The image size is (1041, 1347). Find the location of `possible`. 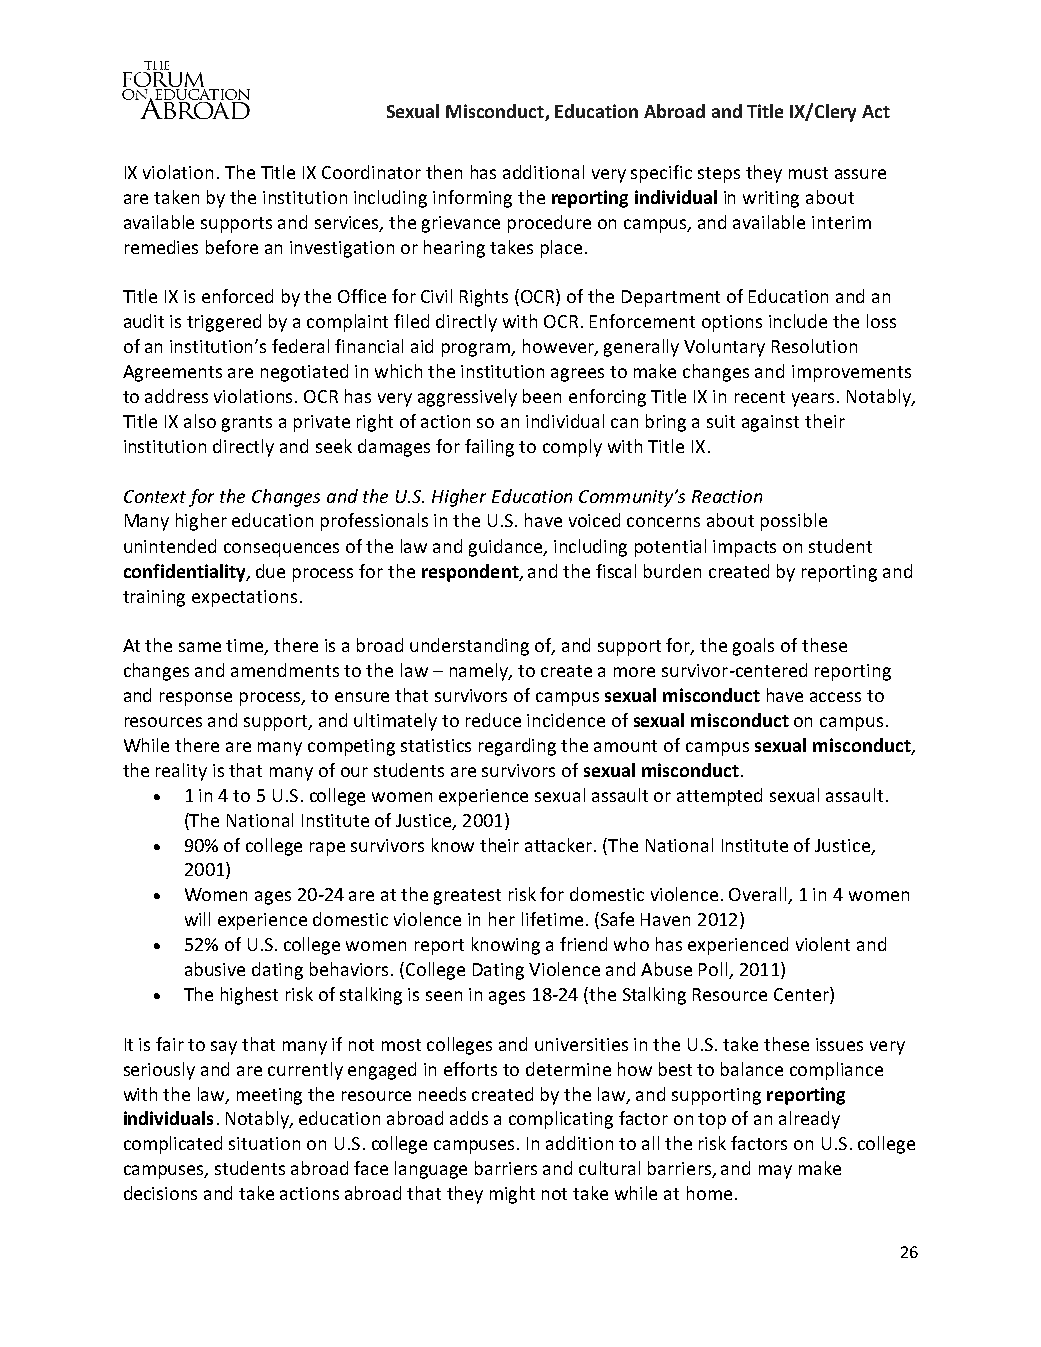

possible is located at coordinates (794, 522).
